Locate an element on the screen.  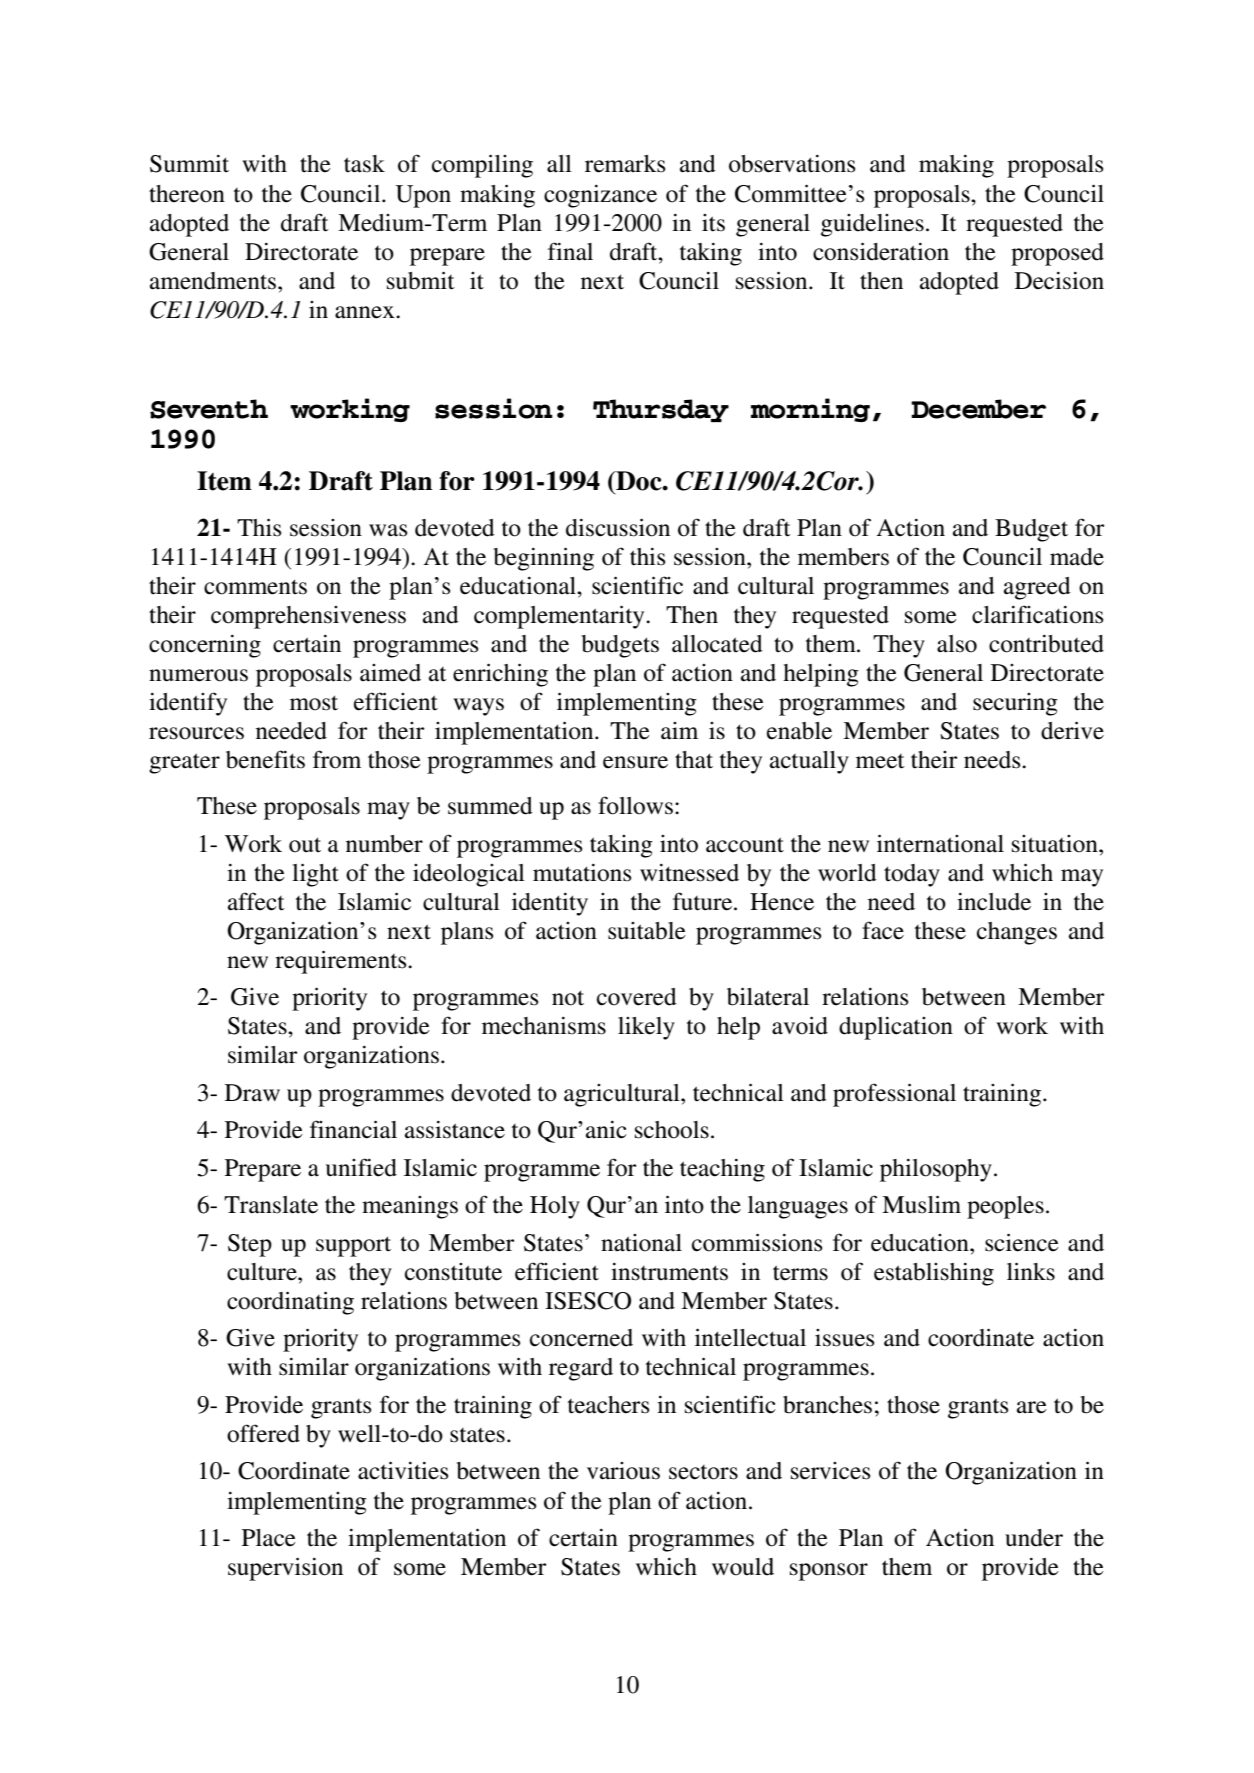
under is located at coordinates (1034, 1538).
